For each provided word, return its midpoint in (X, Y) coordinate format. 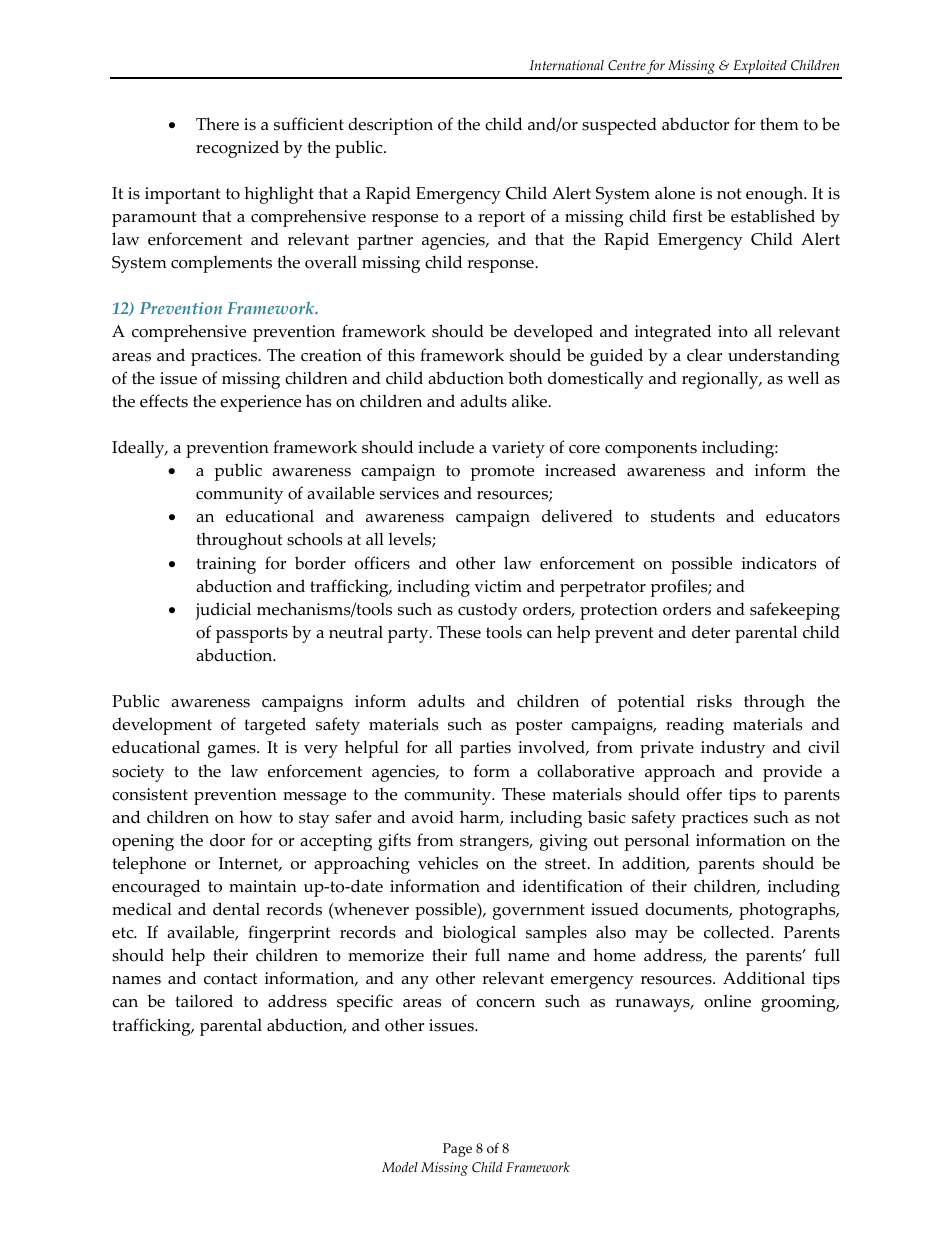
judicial (223, 611)
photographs (788, 911)
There (217, 124)
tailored (204, 1001)
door (227, 840)
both (525, 378)
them (779, 124)
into (733, 331)
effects (164, 401)
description (390, 126)
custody (488, 611)
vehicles (448, 863)
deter (711, 632)
